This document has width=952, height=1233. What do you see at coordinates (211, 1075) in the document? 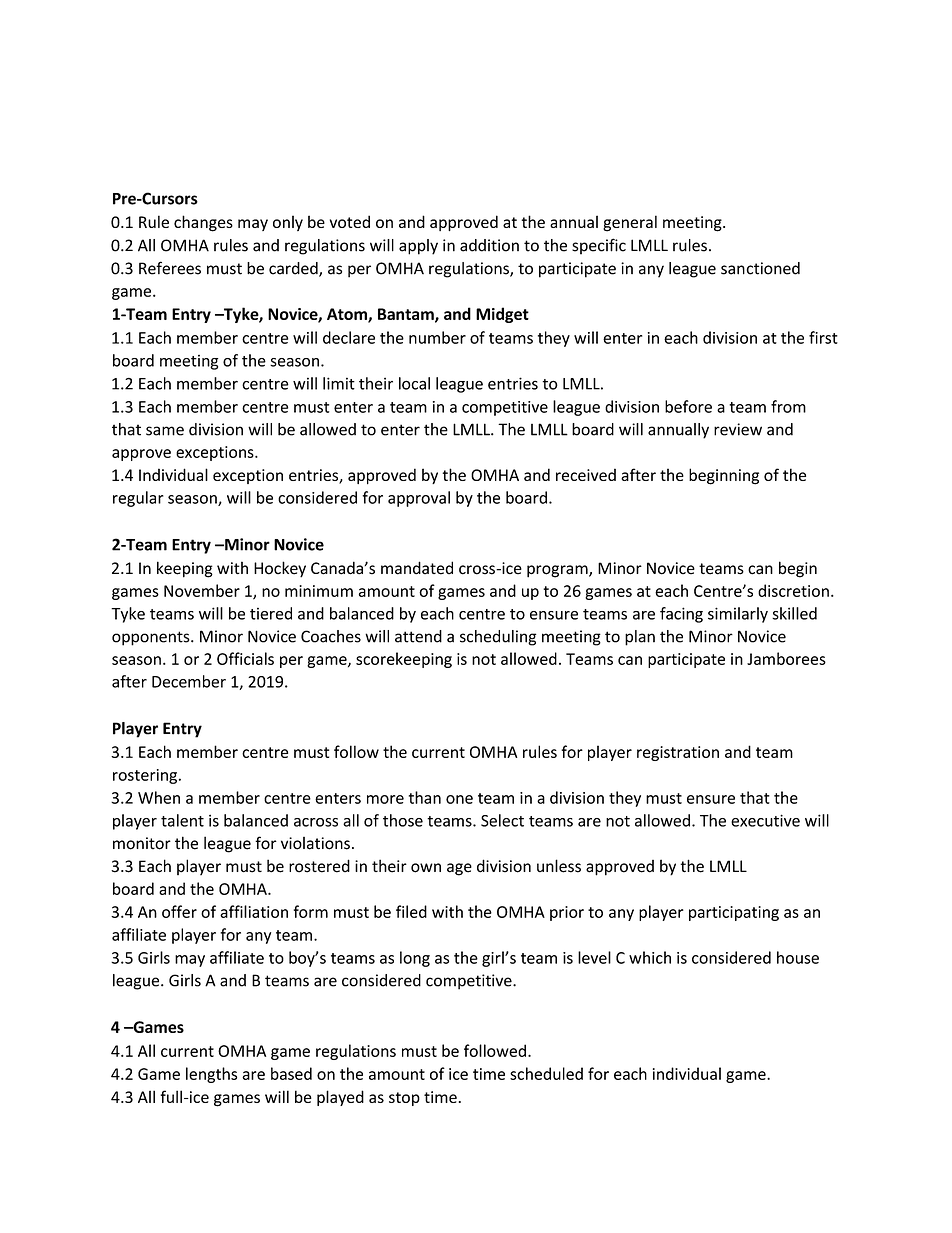
I see `lengths` at bounding box center [211, 1075].
